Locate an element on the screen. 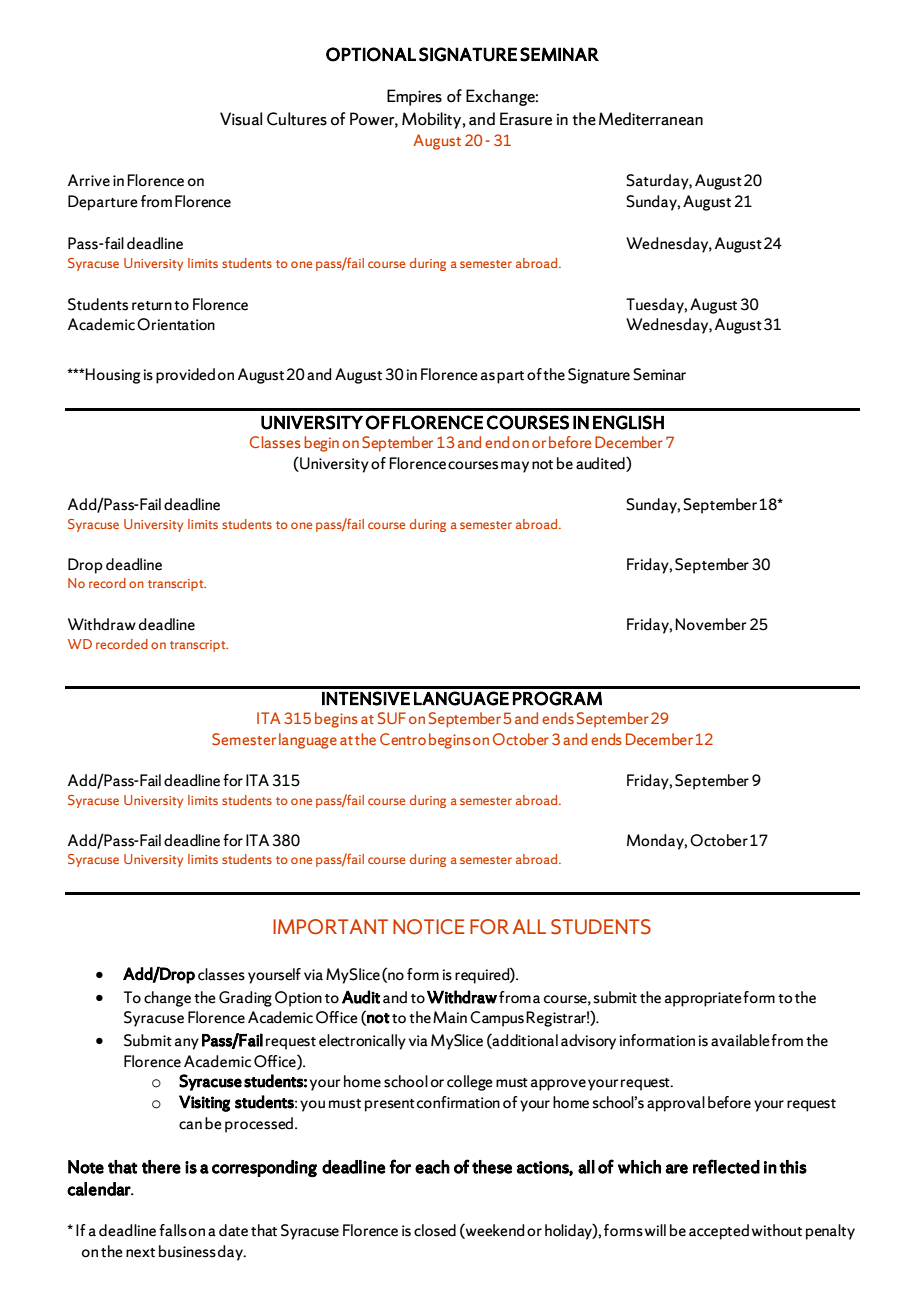 This screenshot has width=924, height=1308. Mediterranean is located at coordinates (651, 119).
